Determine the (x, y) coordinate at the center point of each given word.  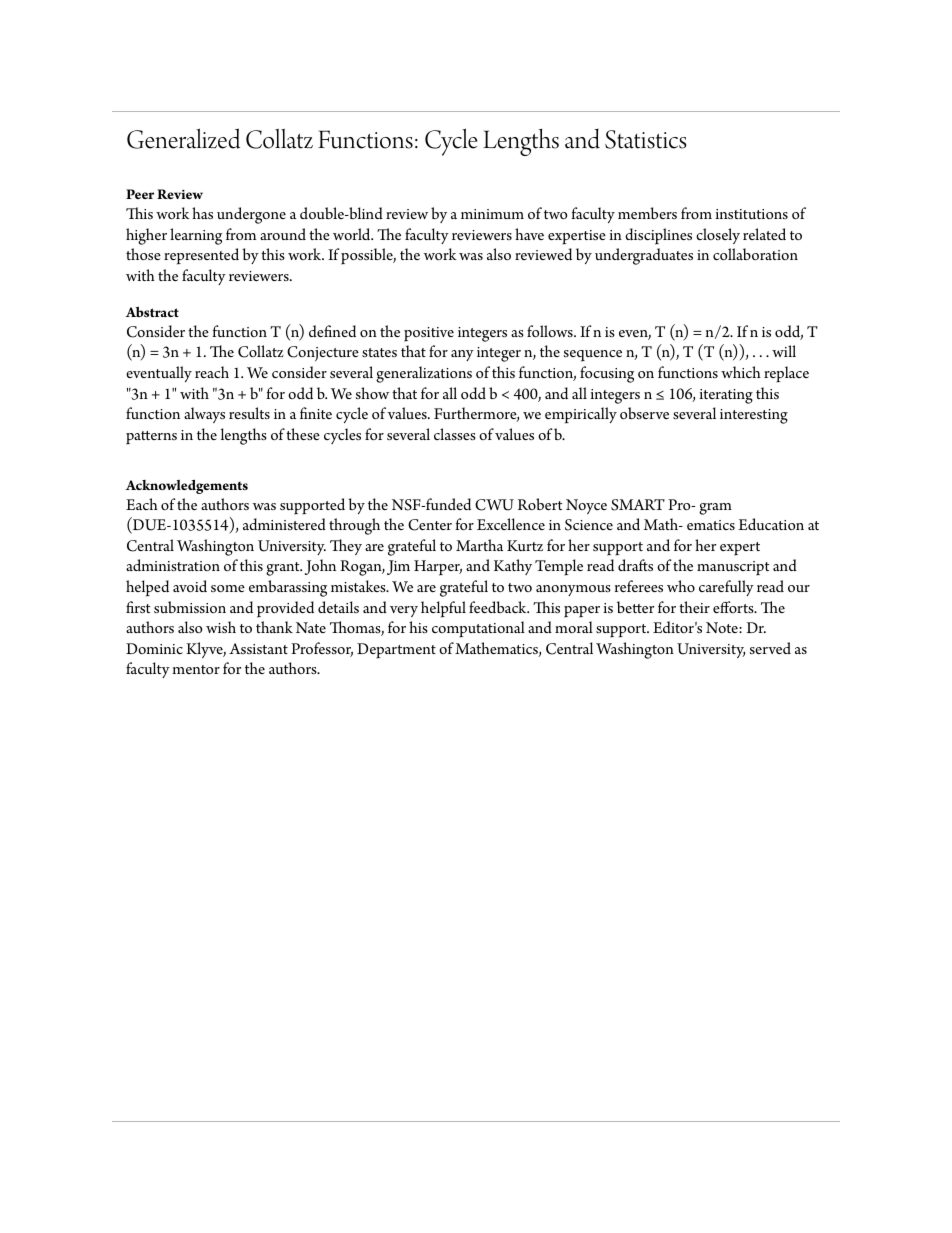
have (529, 234)
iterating (726, 396)
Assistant (258, 648)
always (204, 415)
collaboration (755, 254)
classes (455, 434)
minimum (492, 214)
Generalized (183, 138)
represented (201, 256)
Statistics (646, 139)
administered (284, 524)
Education (771, 524)
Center (430, 525)
